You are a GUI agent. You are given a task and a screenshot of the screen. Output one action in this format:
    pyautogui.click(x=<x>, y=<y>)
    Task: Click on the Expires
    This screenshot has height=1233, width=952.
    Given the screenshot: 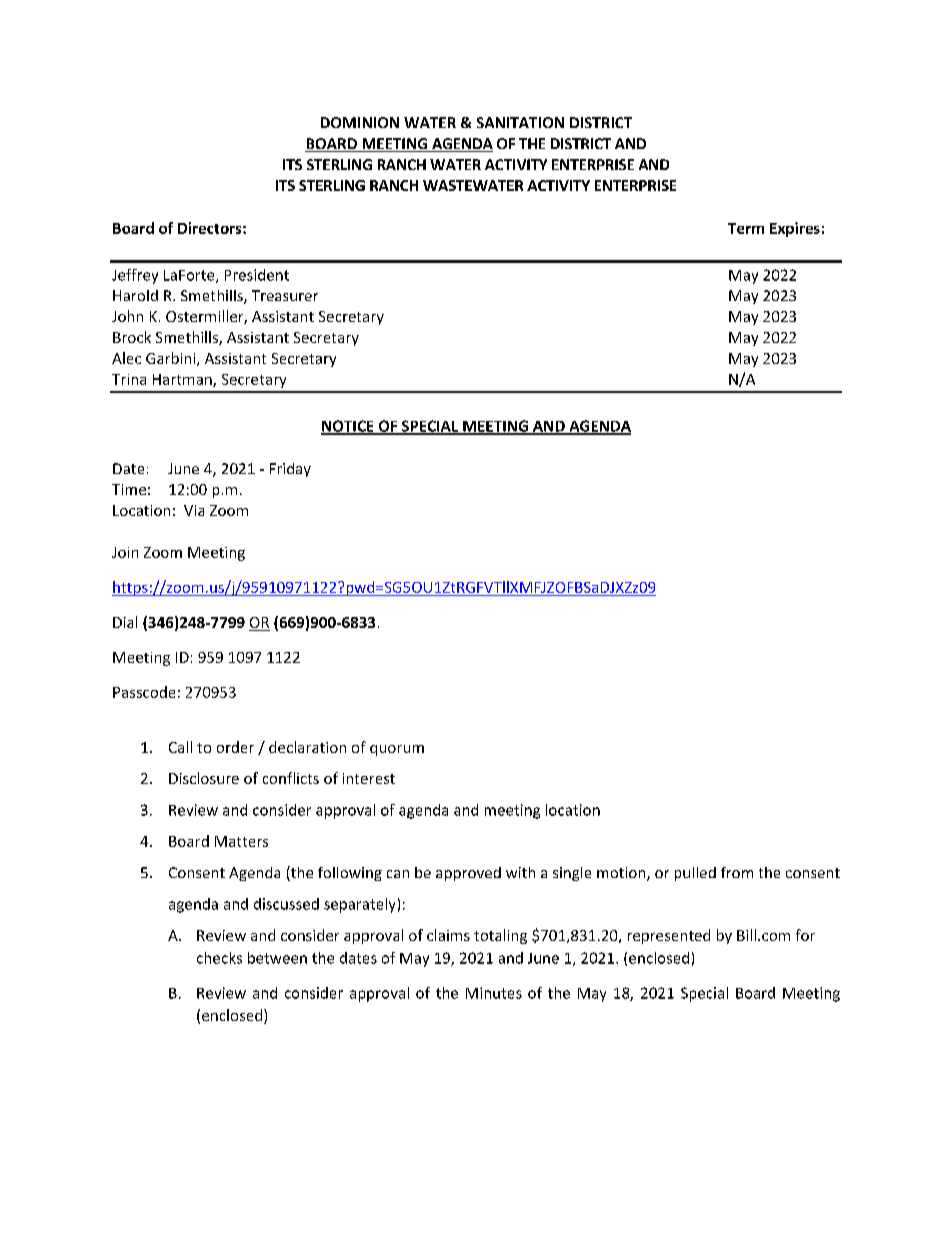 What is the action you would take?
    pyautogui.click(x=795, y=229)
